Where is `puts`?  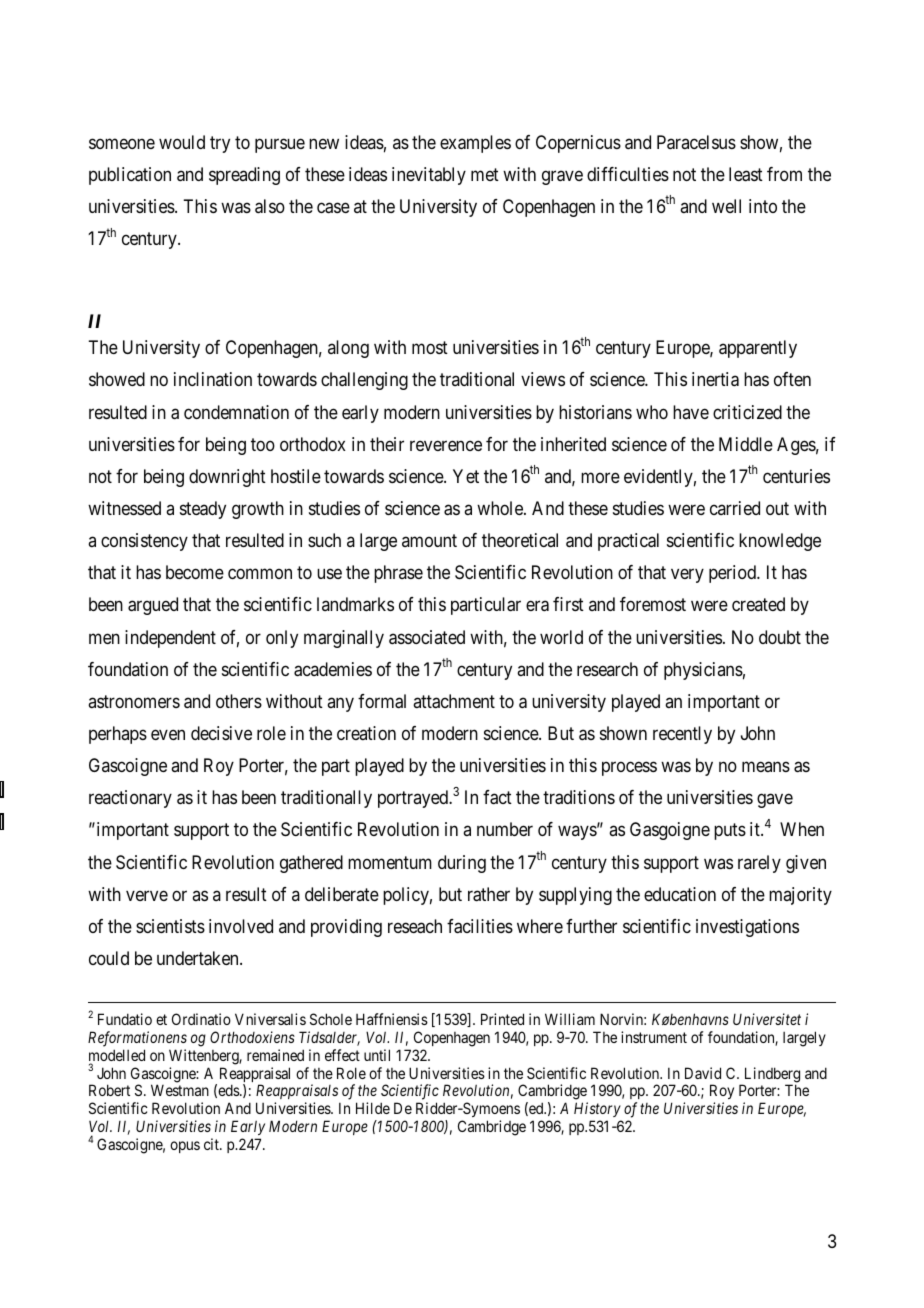
puts is located at coordinates (730, 832).
